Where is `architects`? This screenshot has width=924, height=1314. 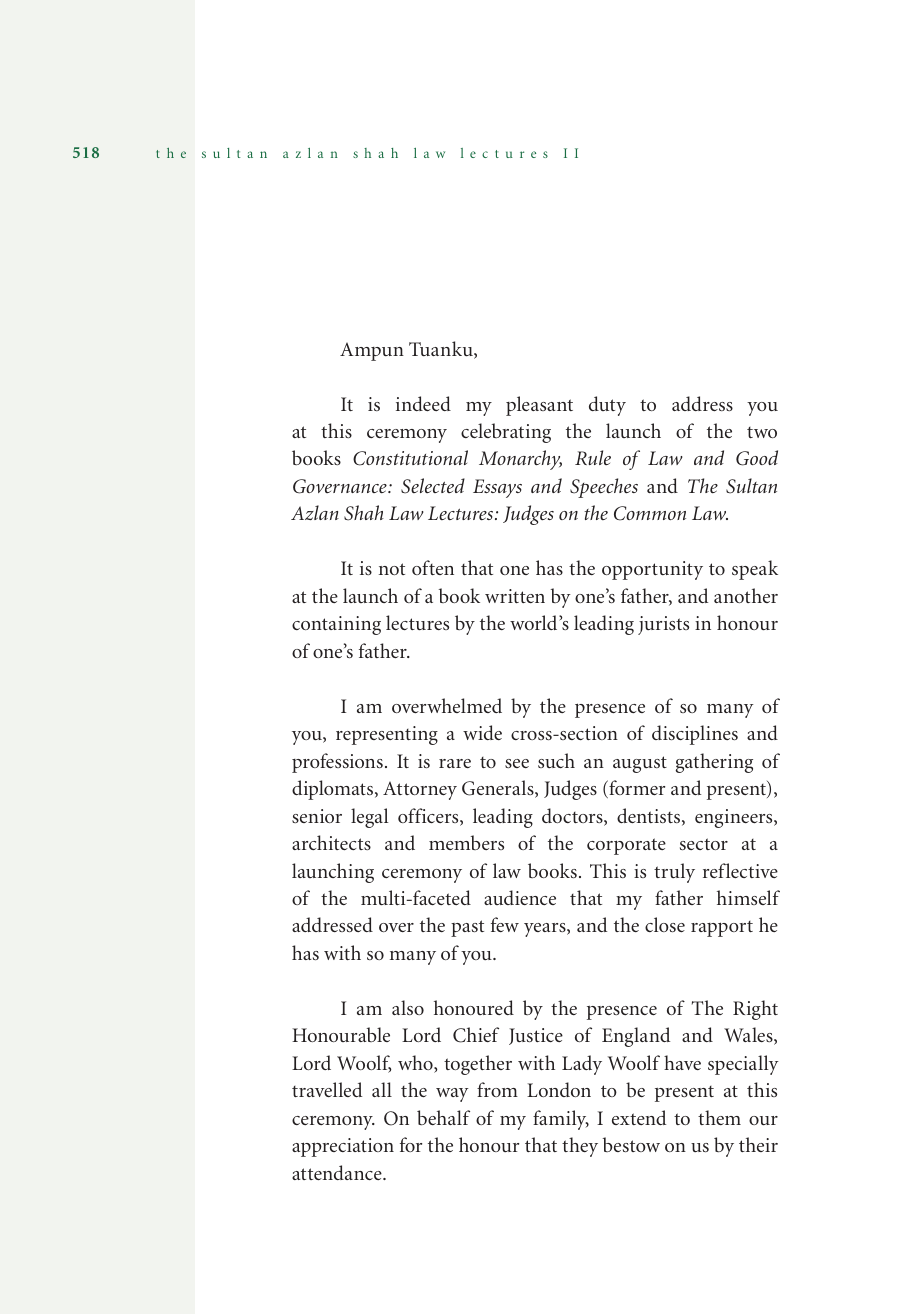
architects is located at coordinates (331, 842).
